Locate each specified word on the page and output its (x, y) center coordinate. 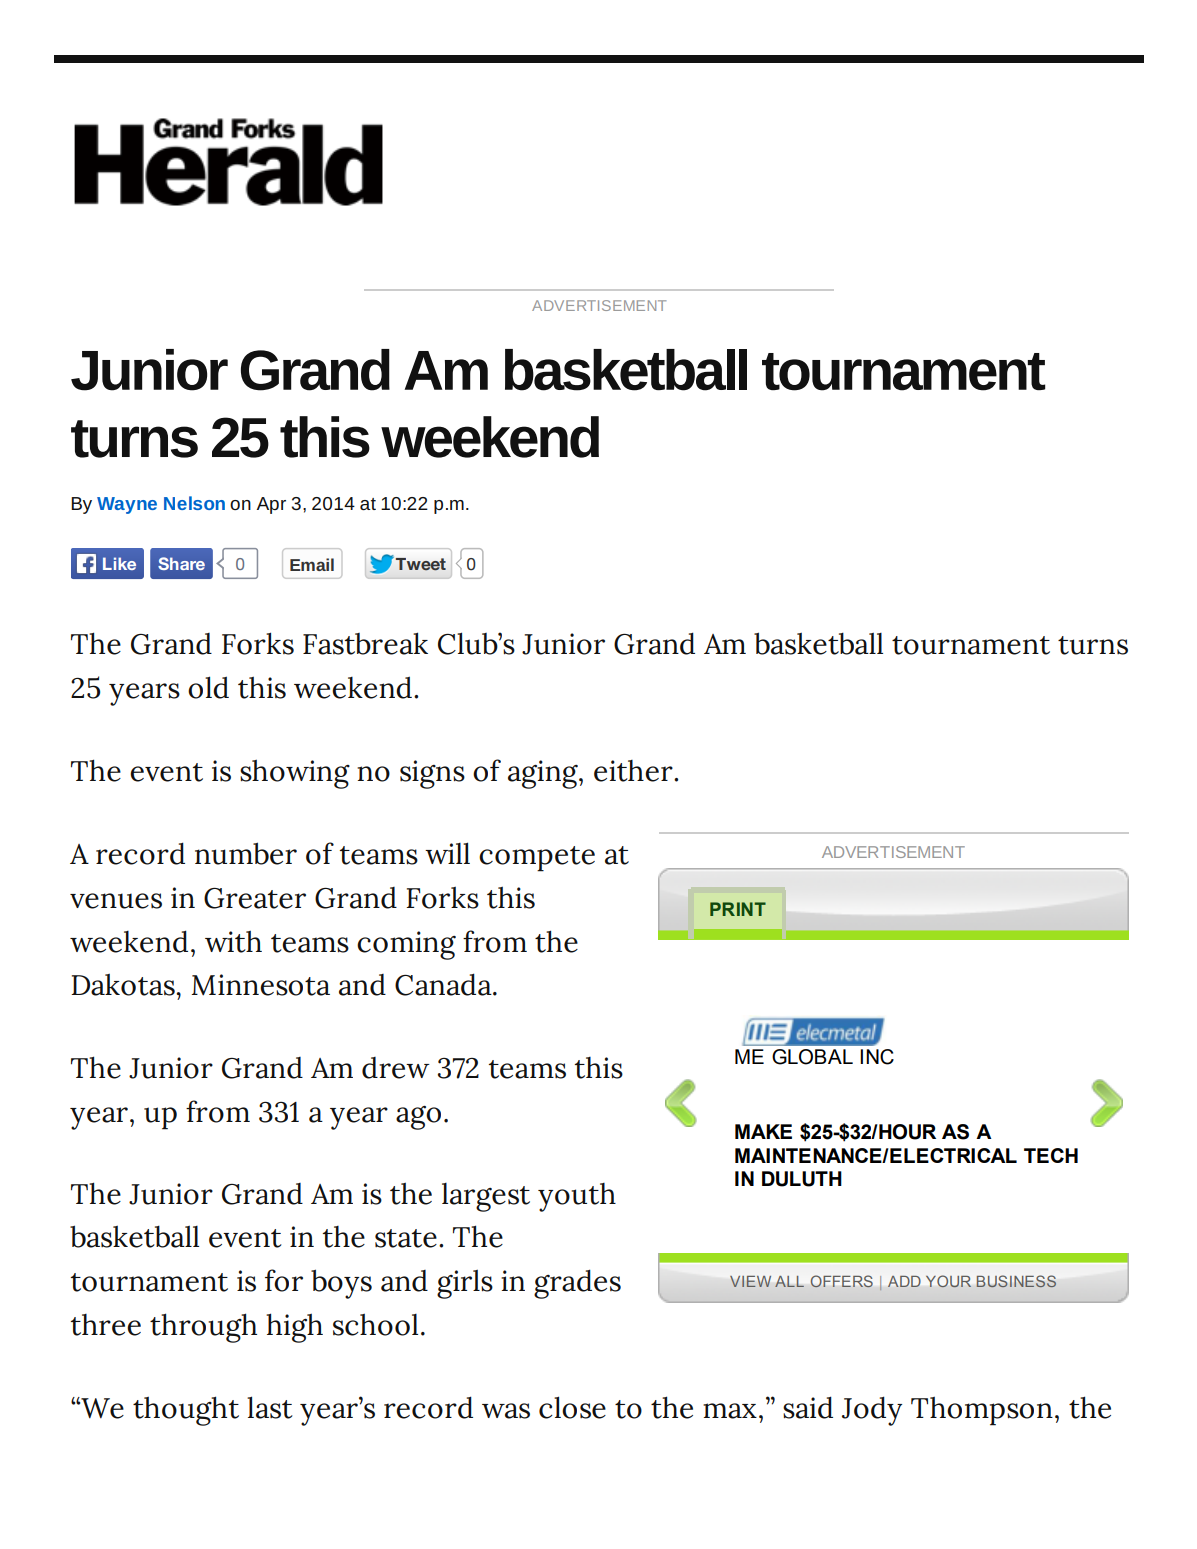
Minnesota (261, 985)
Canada (444, 984)
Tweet (421, 564)
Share (181, 563)
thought (186, 1411)
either (634, 771)
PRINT (738, 909)
